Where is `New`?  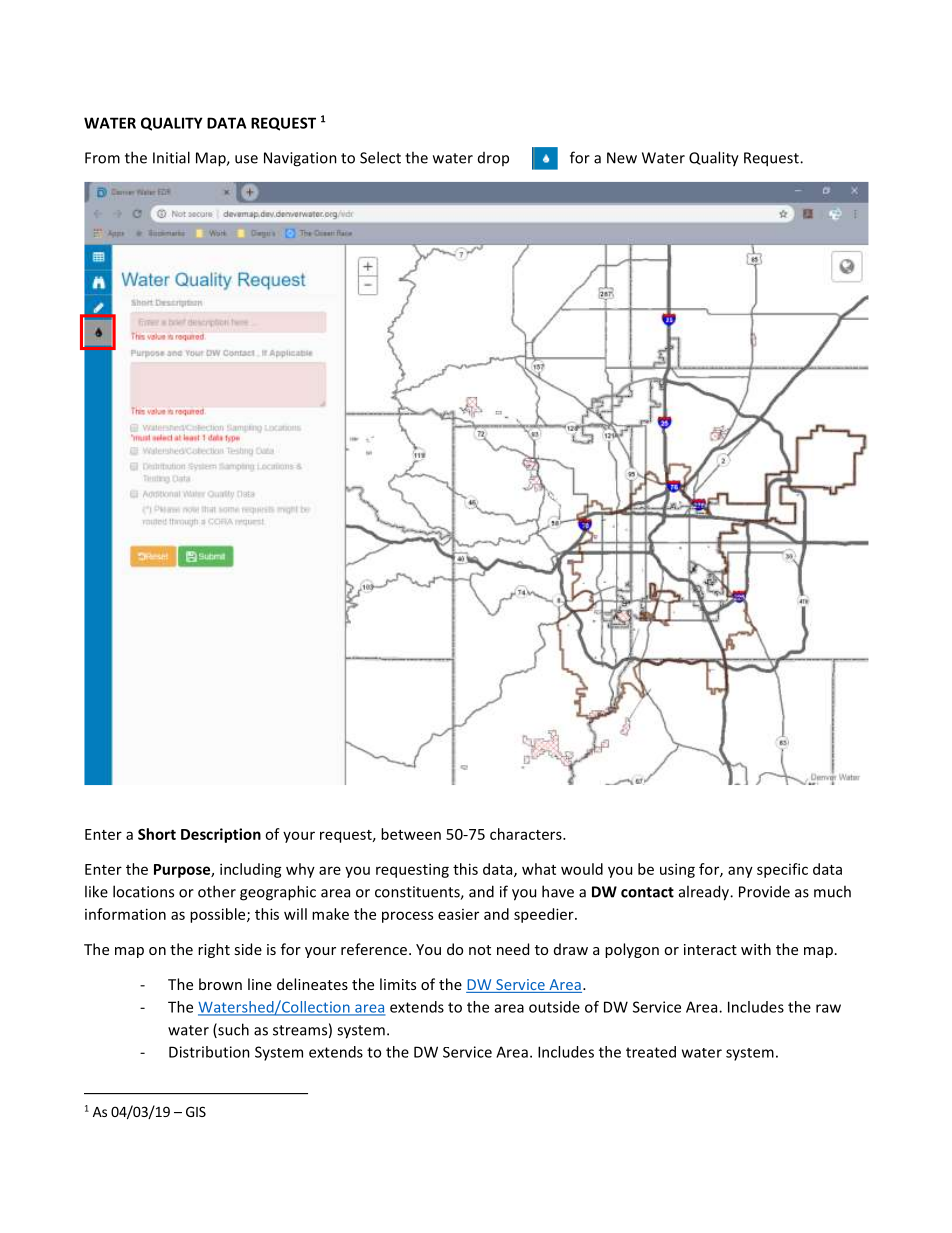 New is located at coordinates (622, 158).
